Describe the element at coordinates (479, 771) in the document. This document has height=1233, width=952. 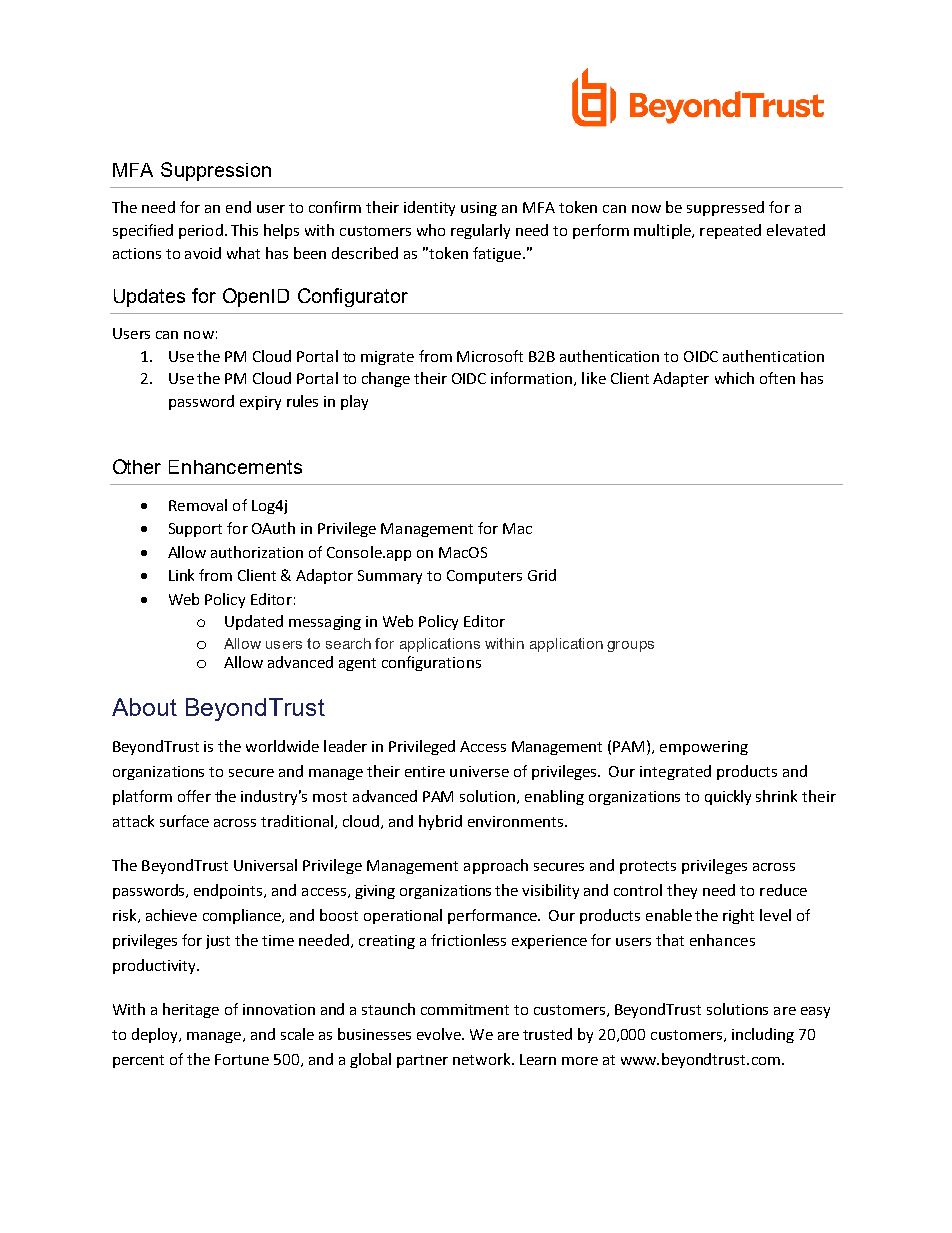
I see `universe` at that location.
